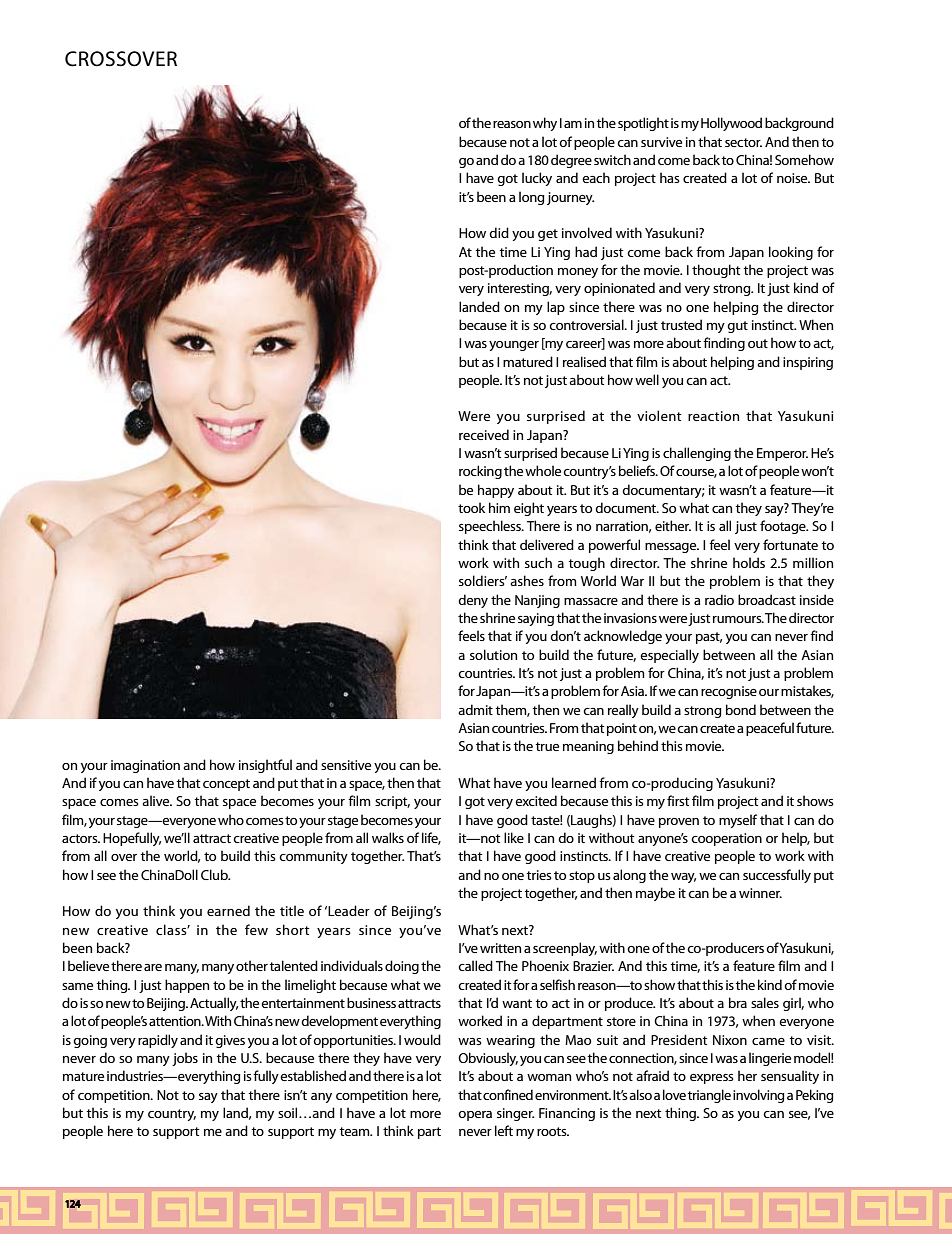 This screenshot has width=952, height=1234. What do you see at coordinates (537, 179) in the screenshot?
I see `lucky` at bounding box center [537, 179].
